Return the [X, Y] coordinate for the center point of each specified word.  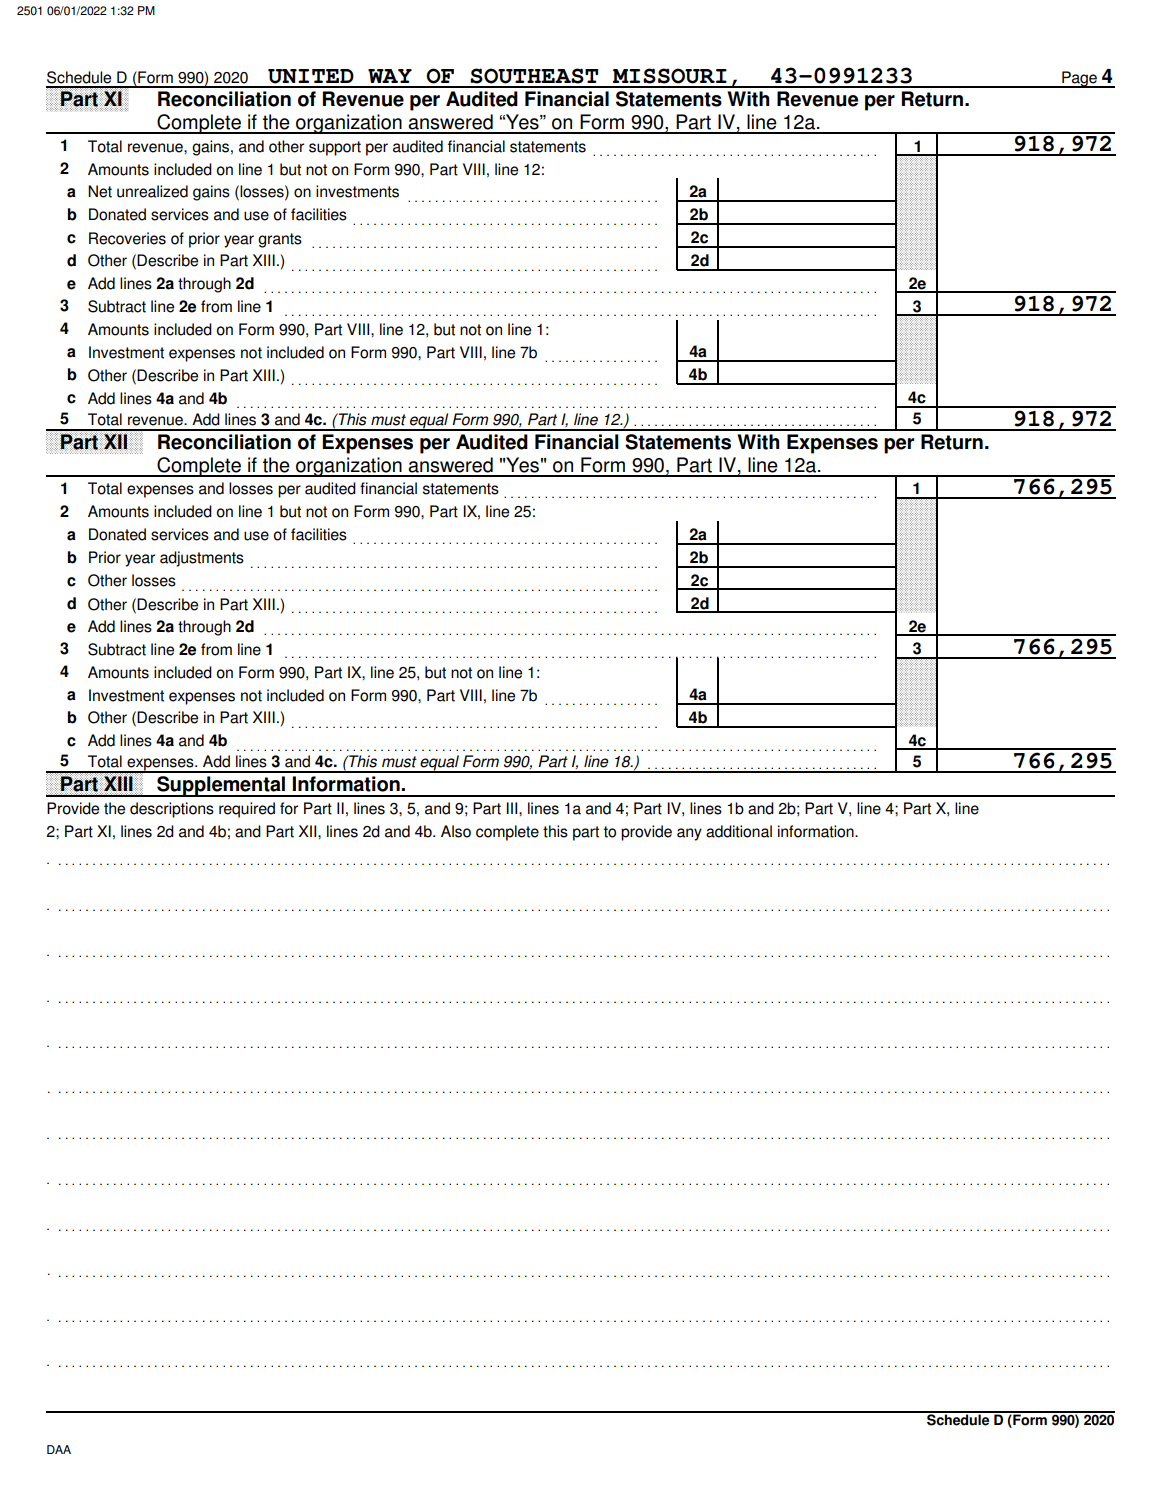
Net [100, 191]
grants [280, 240]
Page [1079, 79]
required [247, 810]
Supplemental [221, 786]
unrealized [152, 191]
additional [739, 831]
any [689, 834]
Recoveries [127, 238]
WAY [390, 76]
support [335, 148]
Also [456, 831]
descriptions [172, 810]
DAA [59, 1449]
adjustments [202, 559]
